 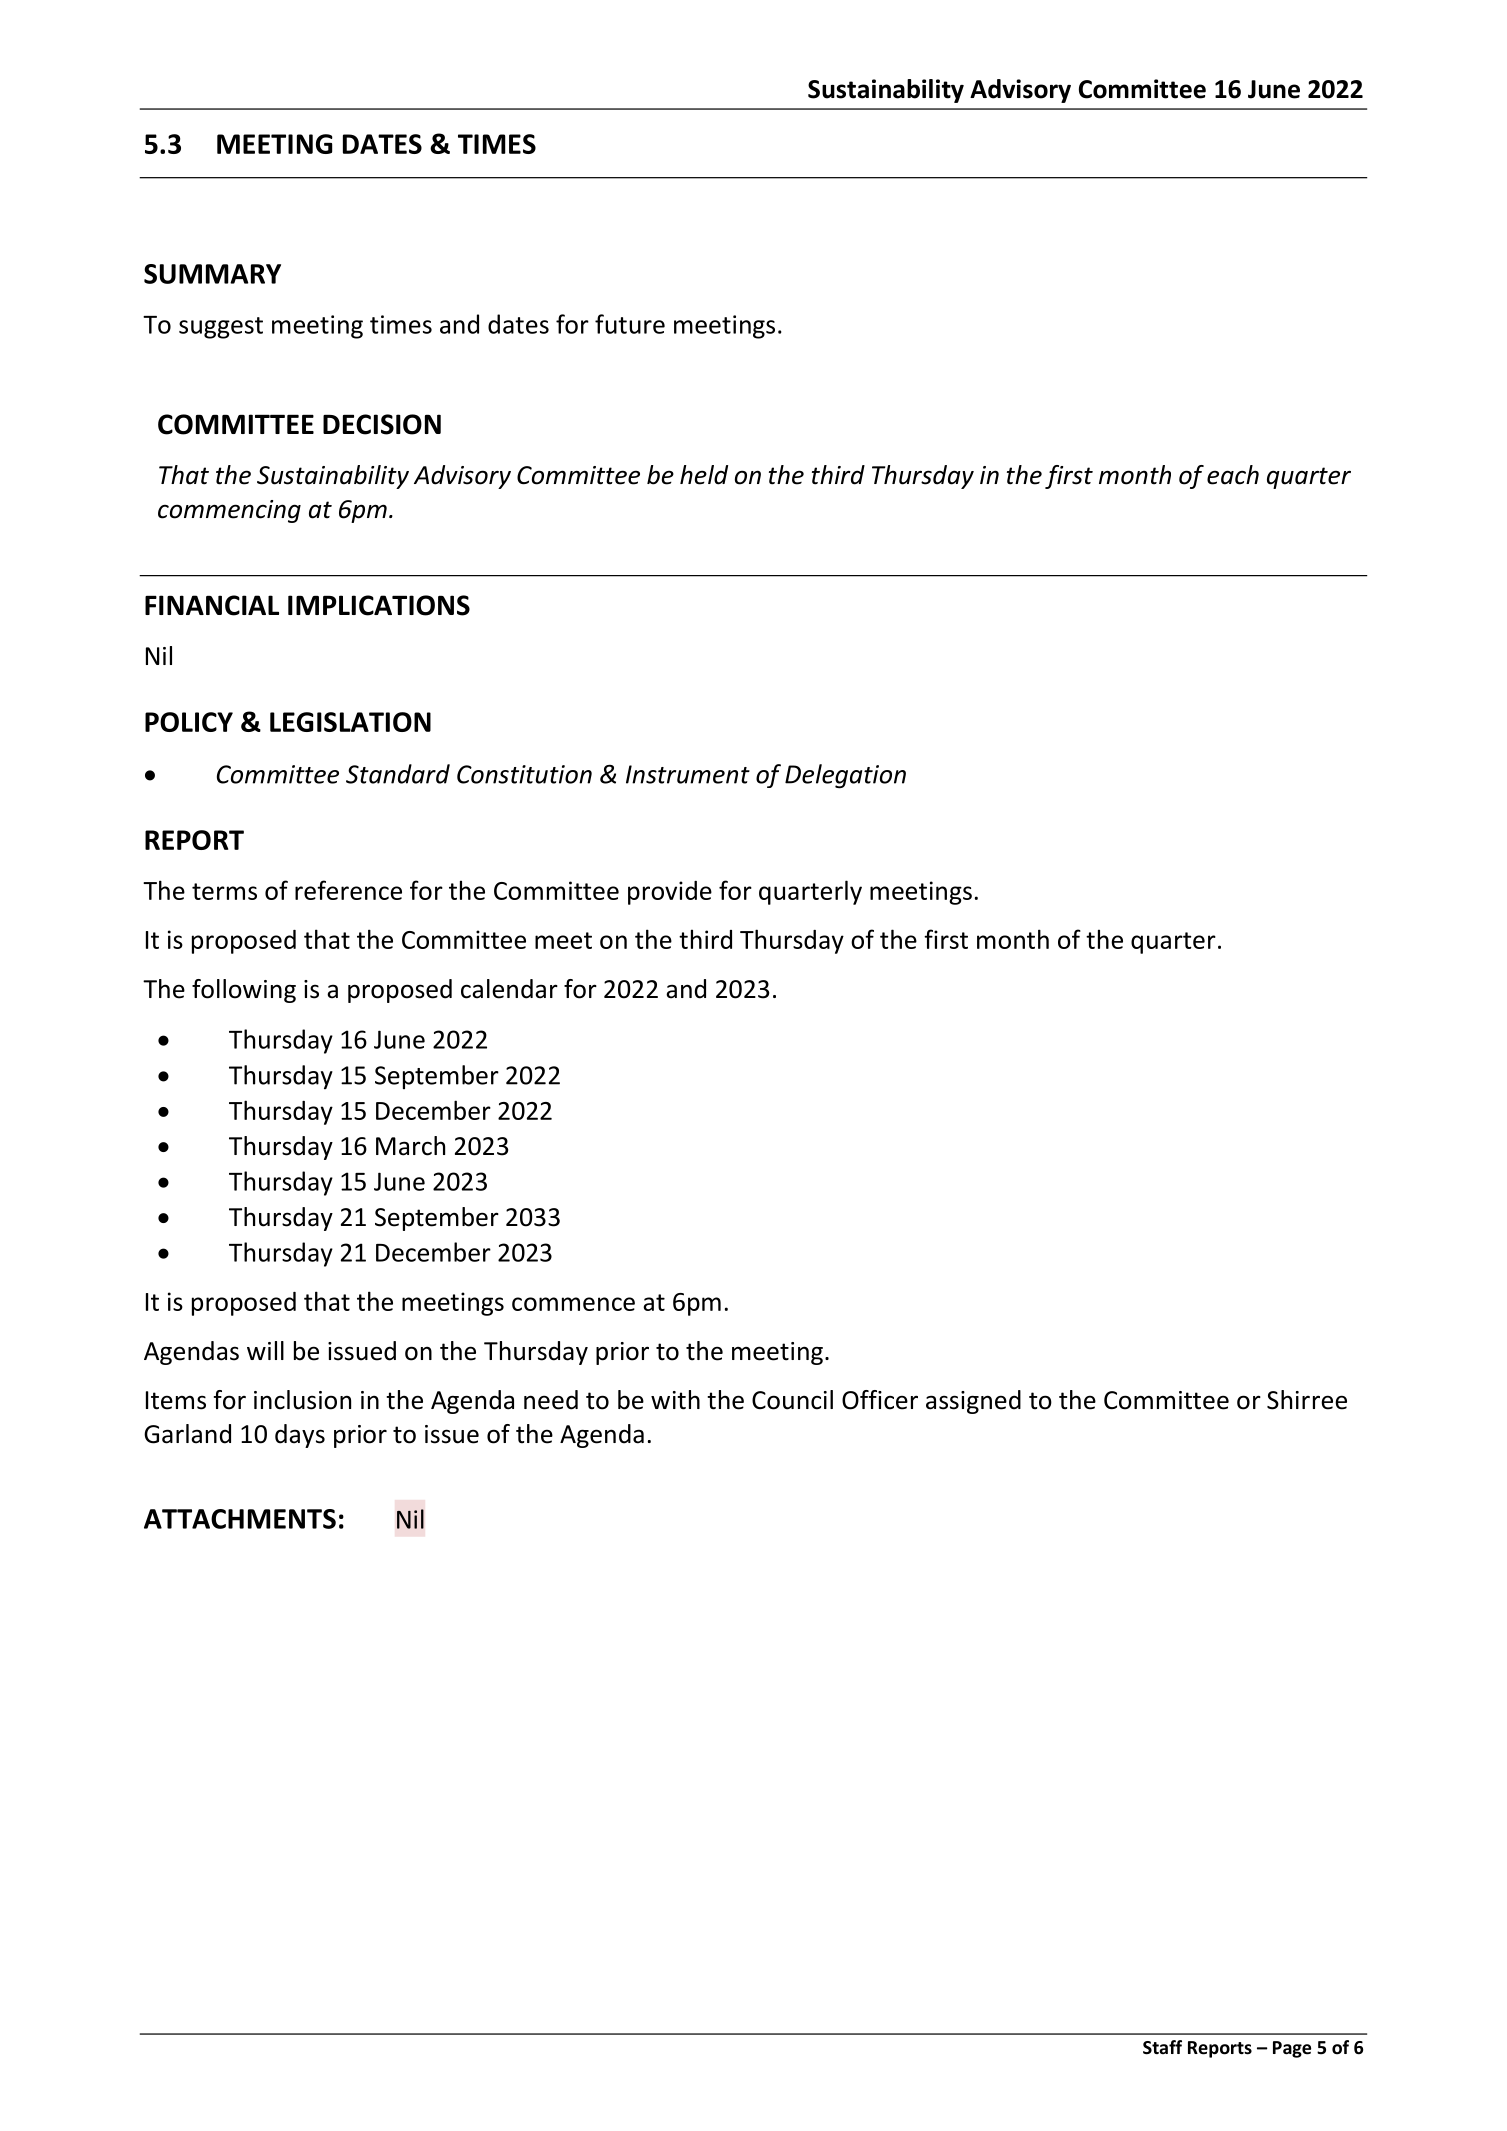 I want to click on assigned, so click(x=973, y=1402).
